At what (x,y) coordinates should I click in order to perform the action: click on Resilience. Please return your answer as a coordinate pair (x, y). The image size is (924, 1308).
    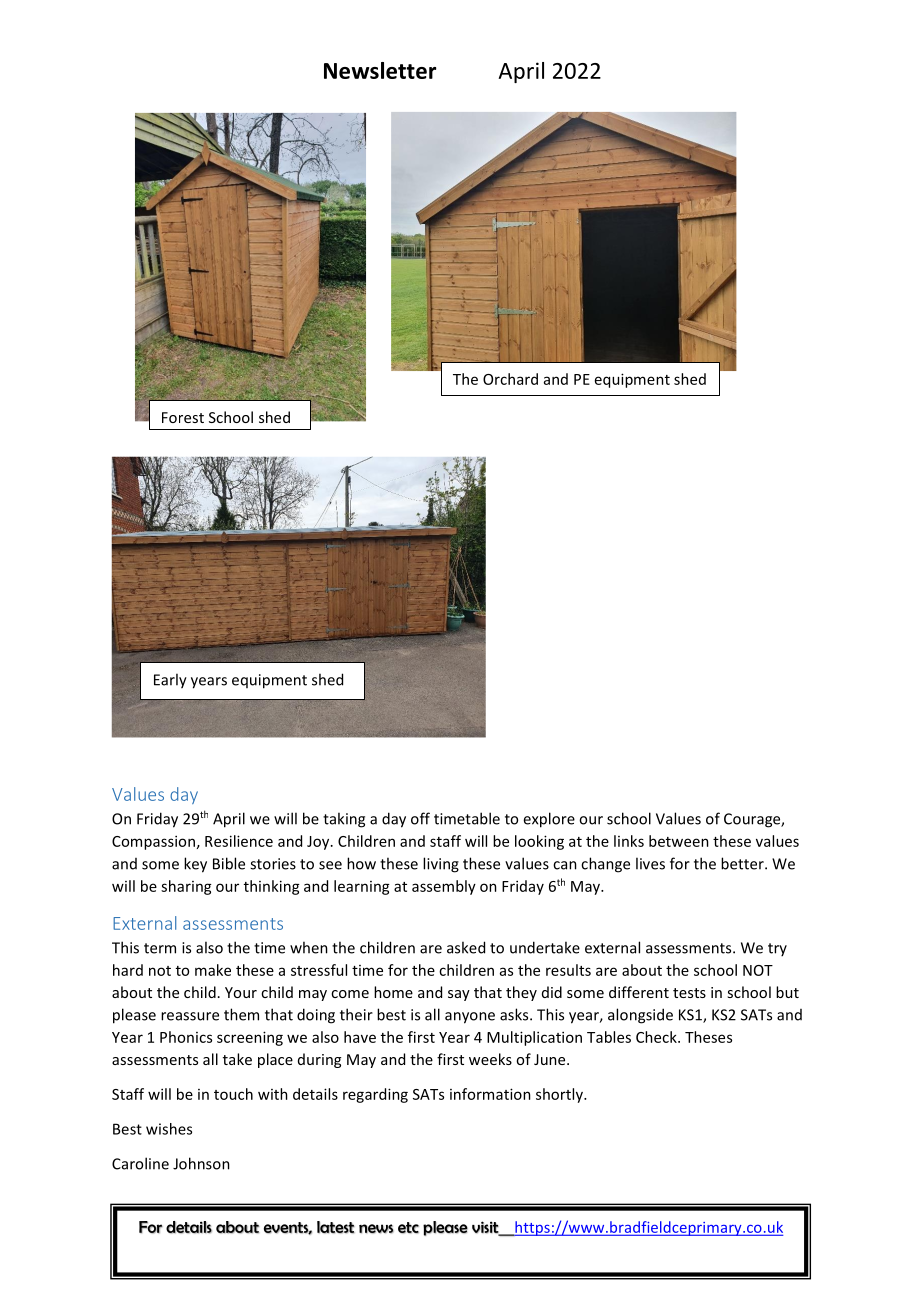
    Looking at the image, I should click on (239, 841).
